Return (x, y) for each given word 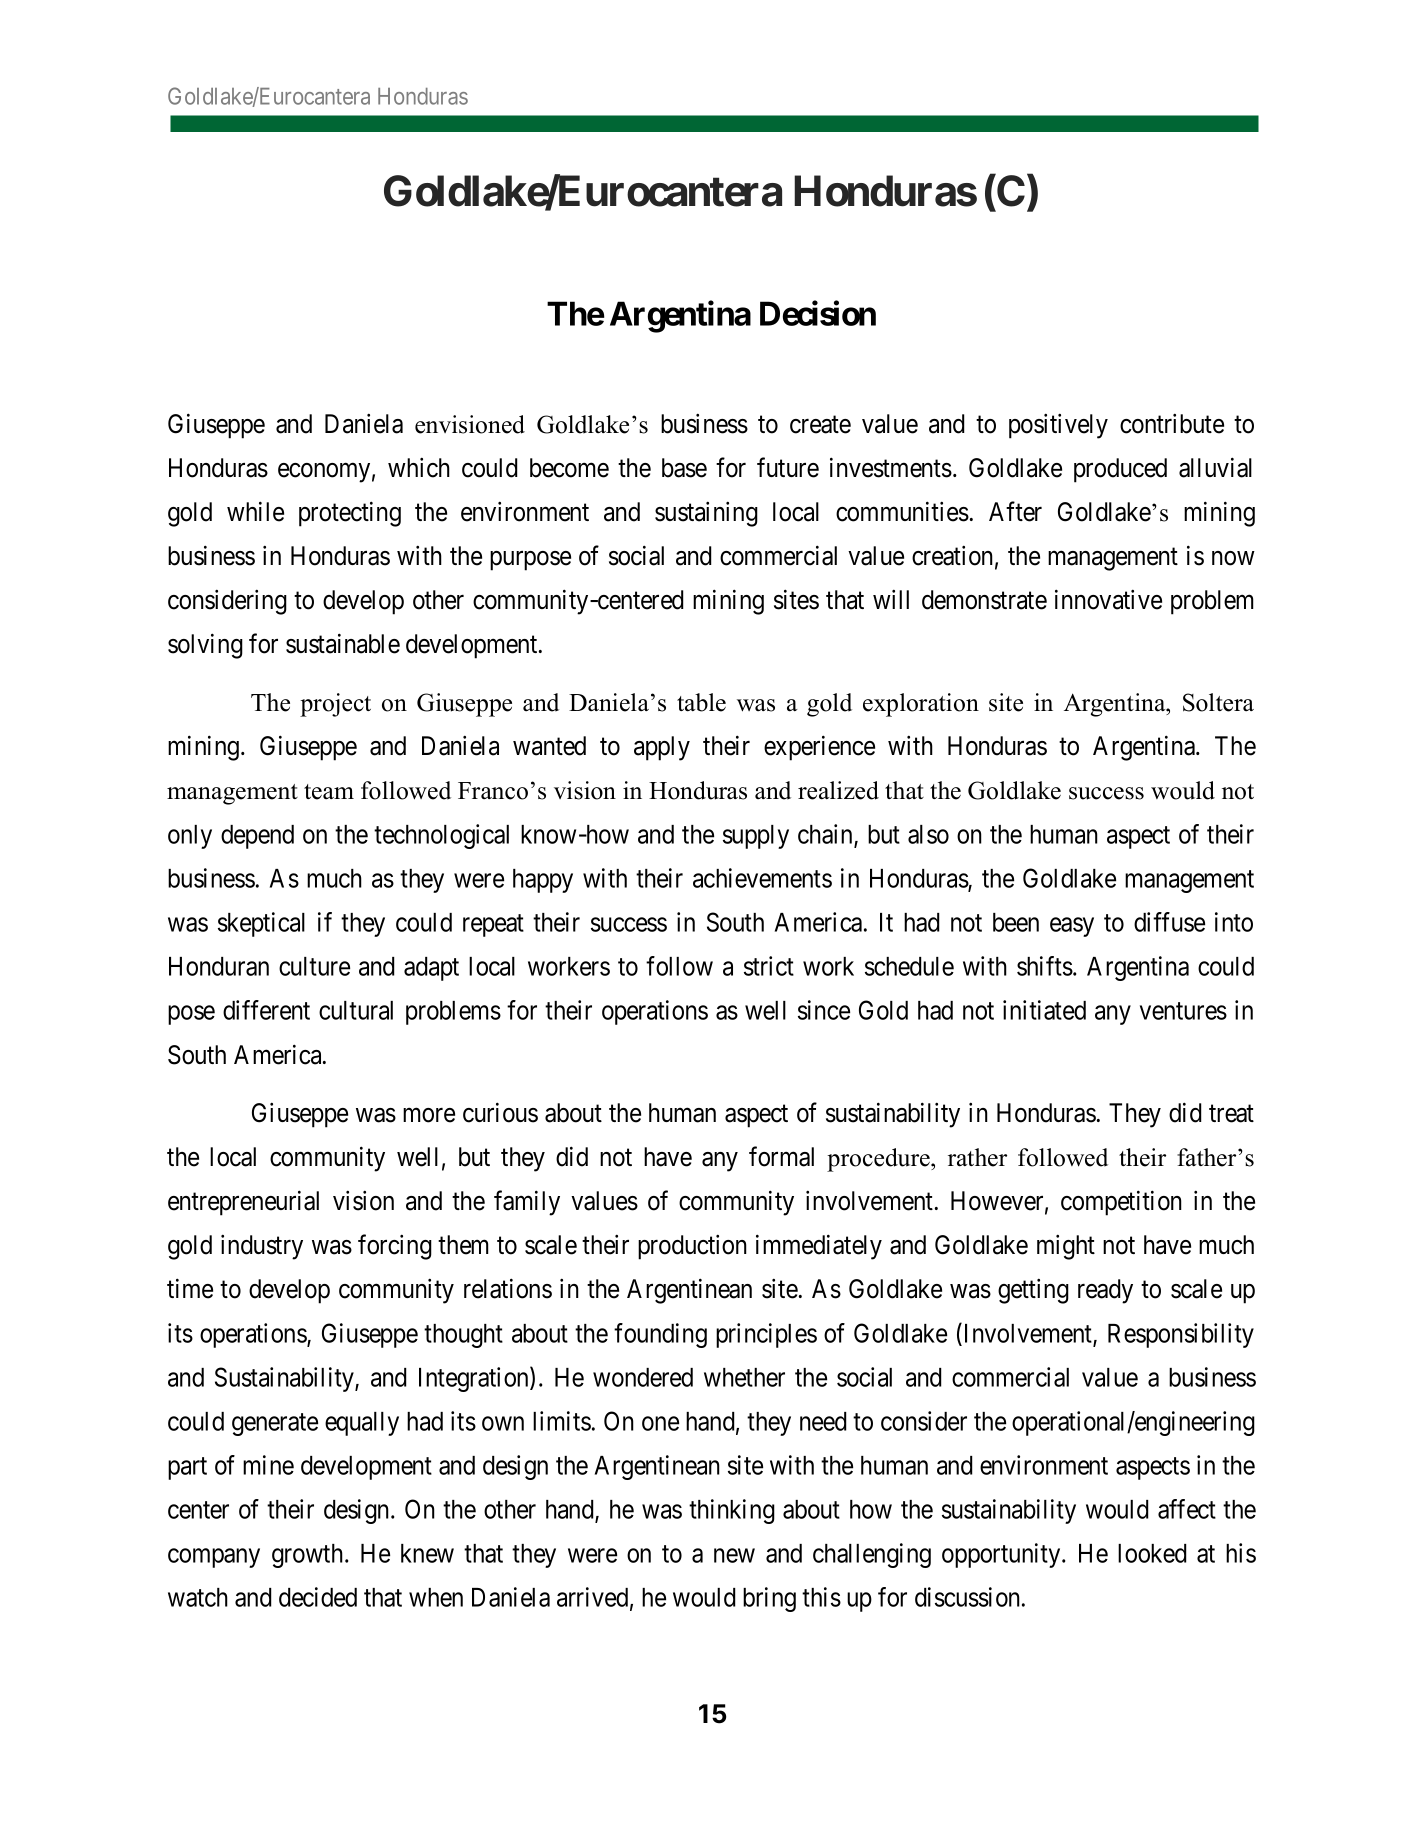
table (701, 702)
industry (262, 1247)
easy (1072, 927)
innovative (1108, 599)
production (692, 1247)
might (1066, 1247)
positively (1058, 426)
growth (309, 1556)
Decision (818, 313)
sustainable (343, 643)
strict (769, 966)
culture (314, 966)
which (419, 468)
